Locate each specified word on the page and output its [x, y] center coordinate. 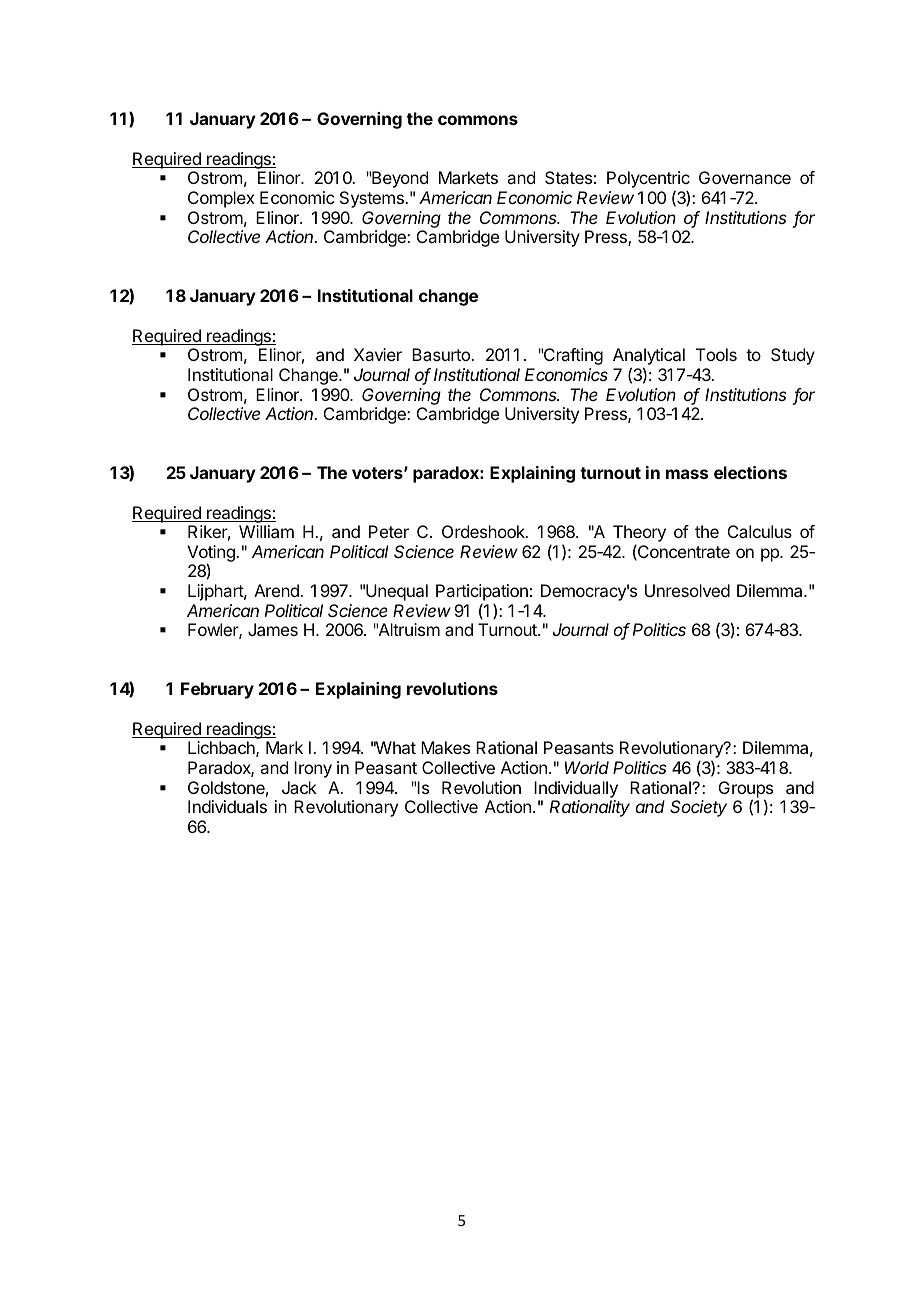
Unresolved [687, 590]
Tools [716, 354]
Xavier [378, 354]
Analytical [649, 358]
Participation [482, 592]
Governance [745, 177]
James [273, 629]
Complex [221, 199]
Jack [299, 787]
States [568, 177]
